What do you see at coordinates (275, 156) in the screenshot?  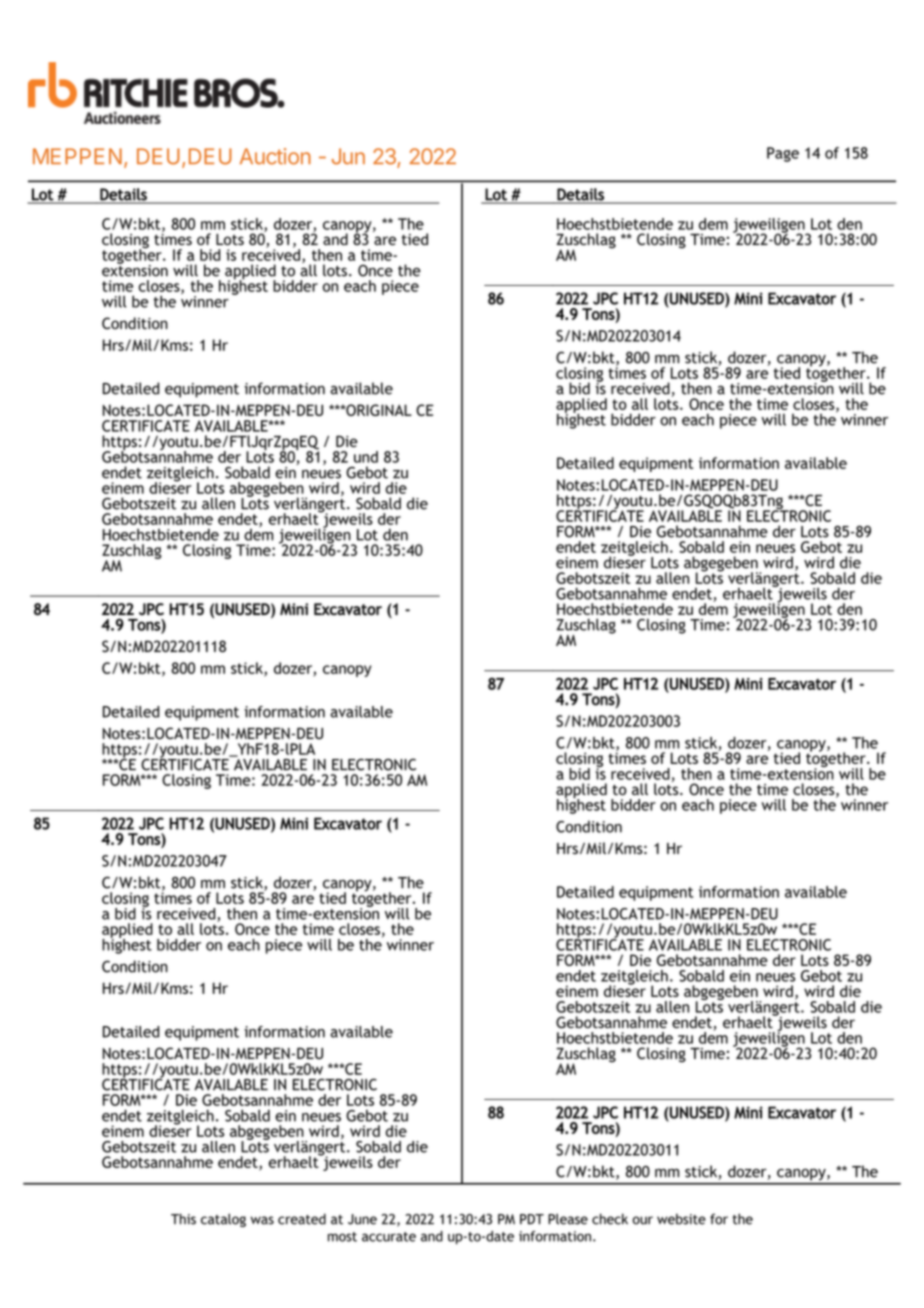 I see `Auction` at bounding box center [275, 156].
